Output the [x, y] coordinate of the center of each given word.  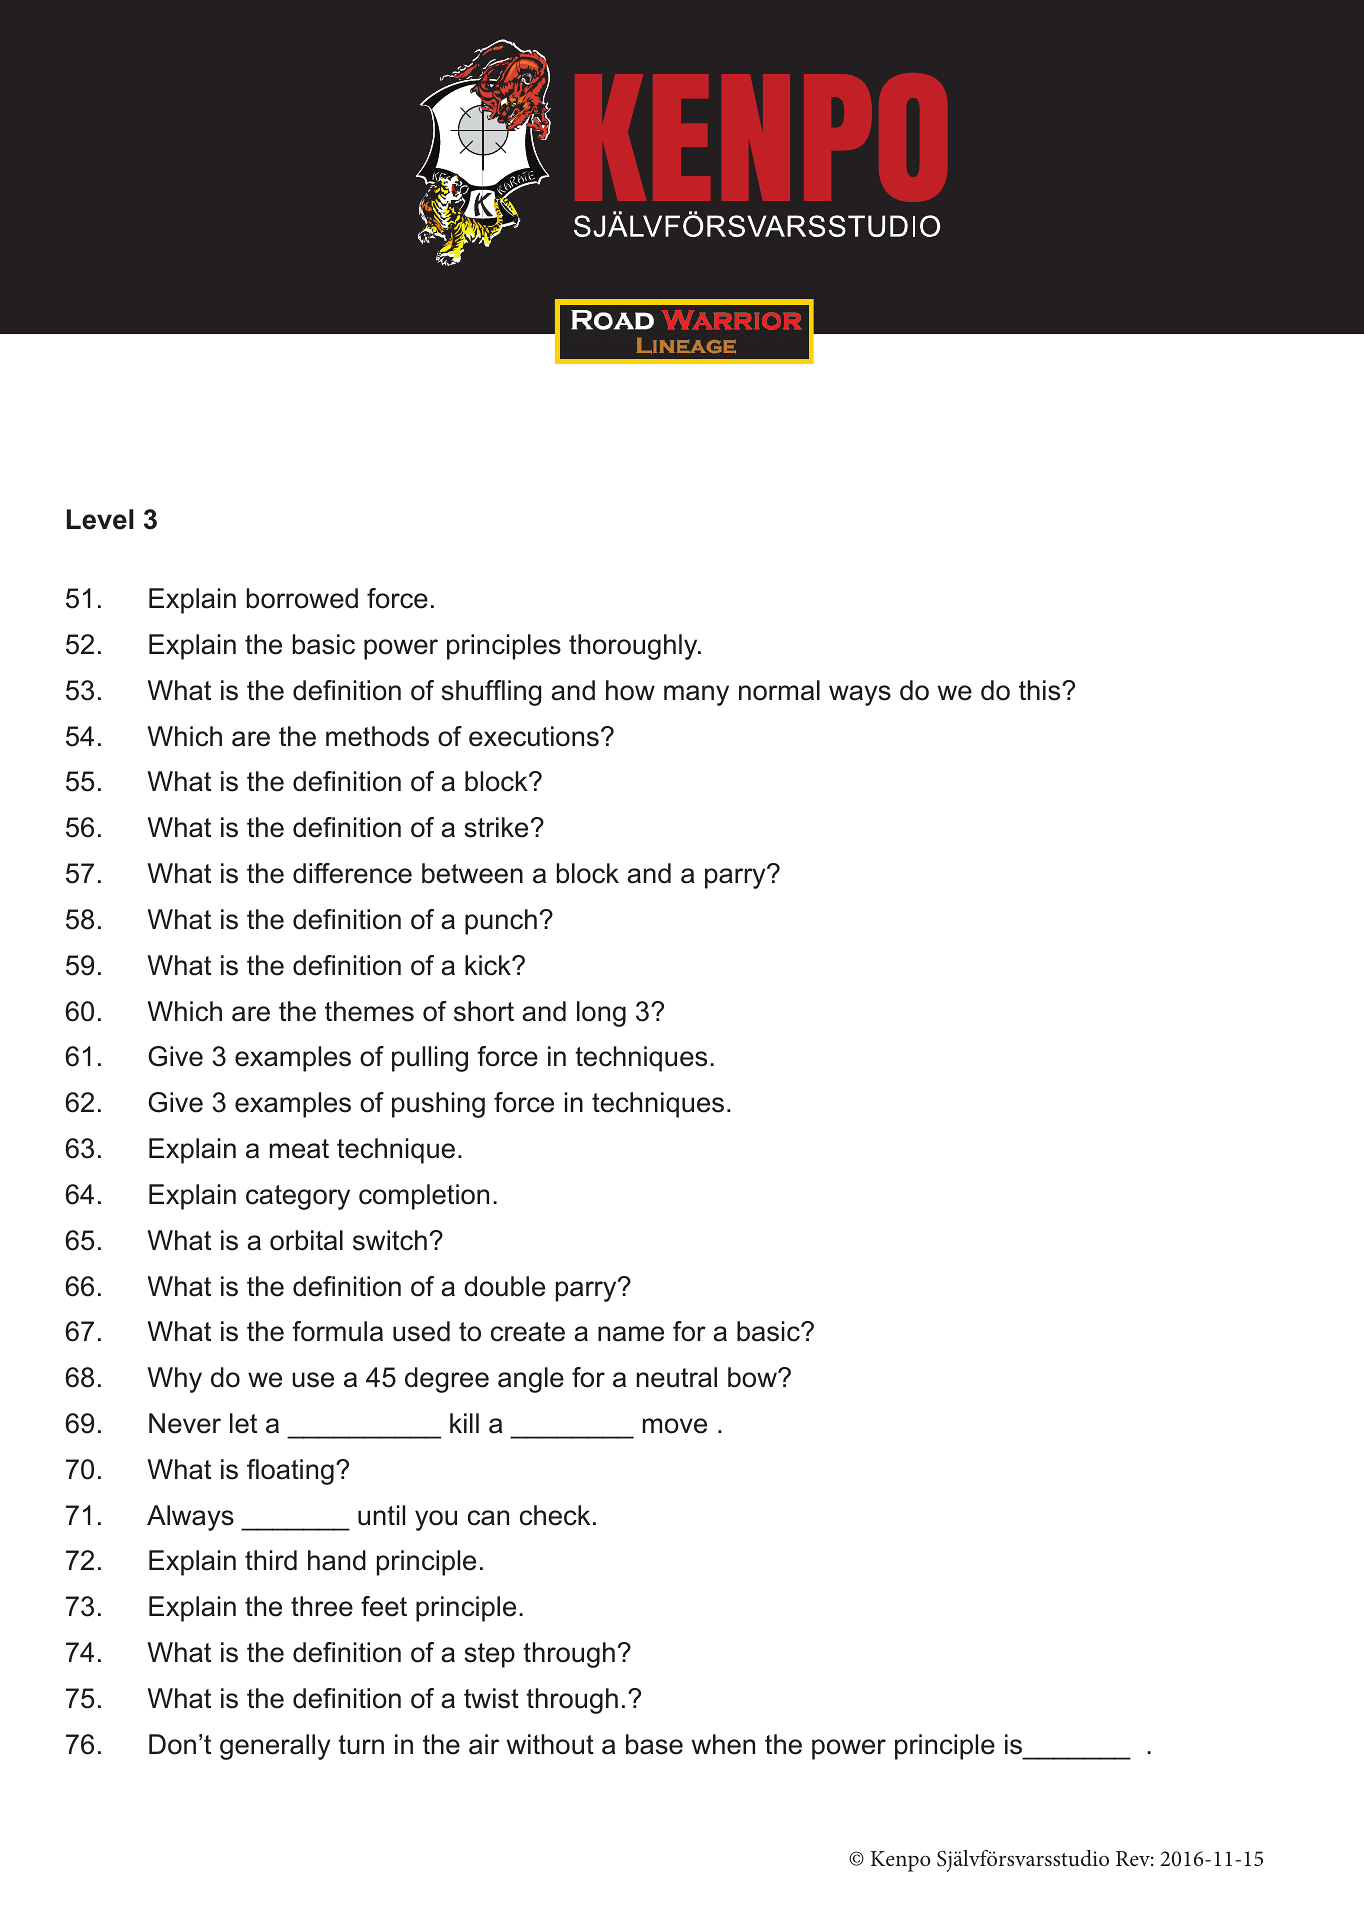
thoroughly [634, 647]
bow [753, 1377]
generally [275, 1747]
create [528, 1332]
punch [501, 922]
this [1041, 690]
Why [174, 1380]
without [550, 1744]
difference [352, 873]
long [601, 1014]
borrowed [302, 598]
